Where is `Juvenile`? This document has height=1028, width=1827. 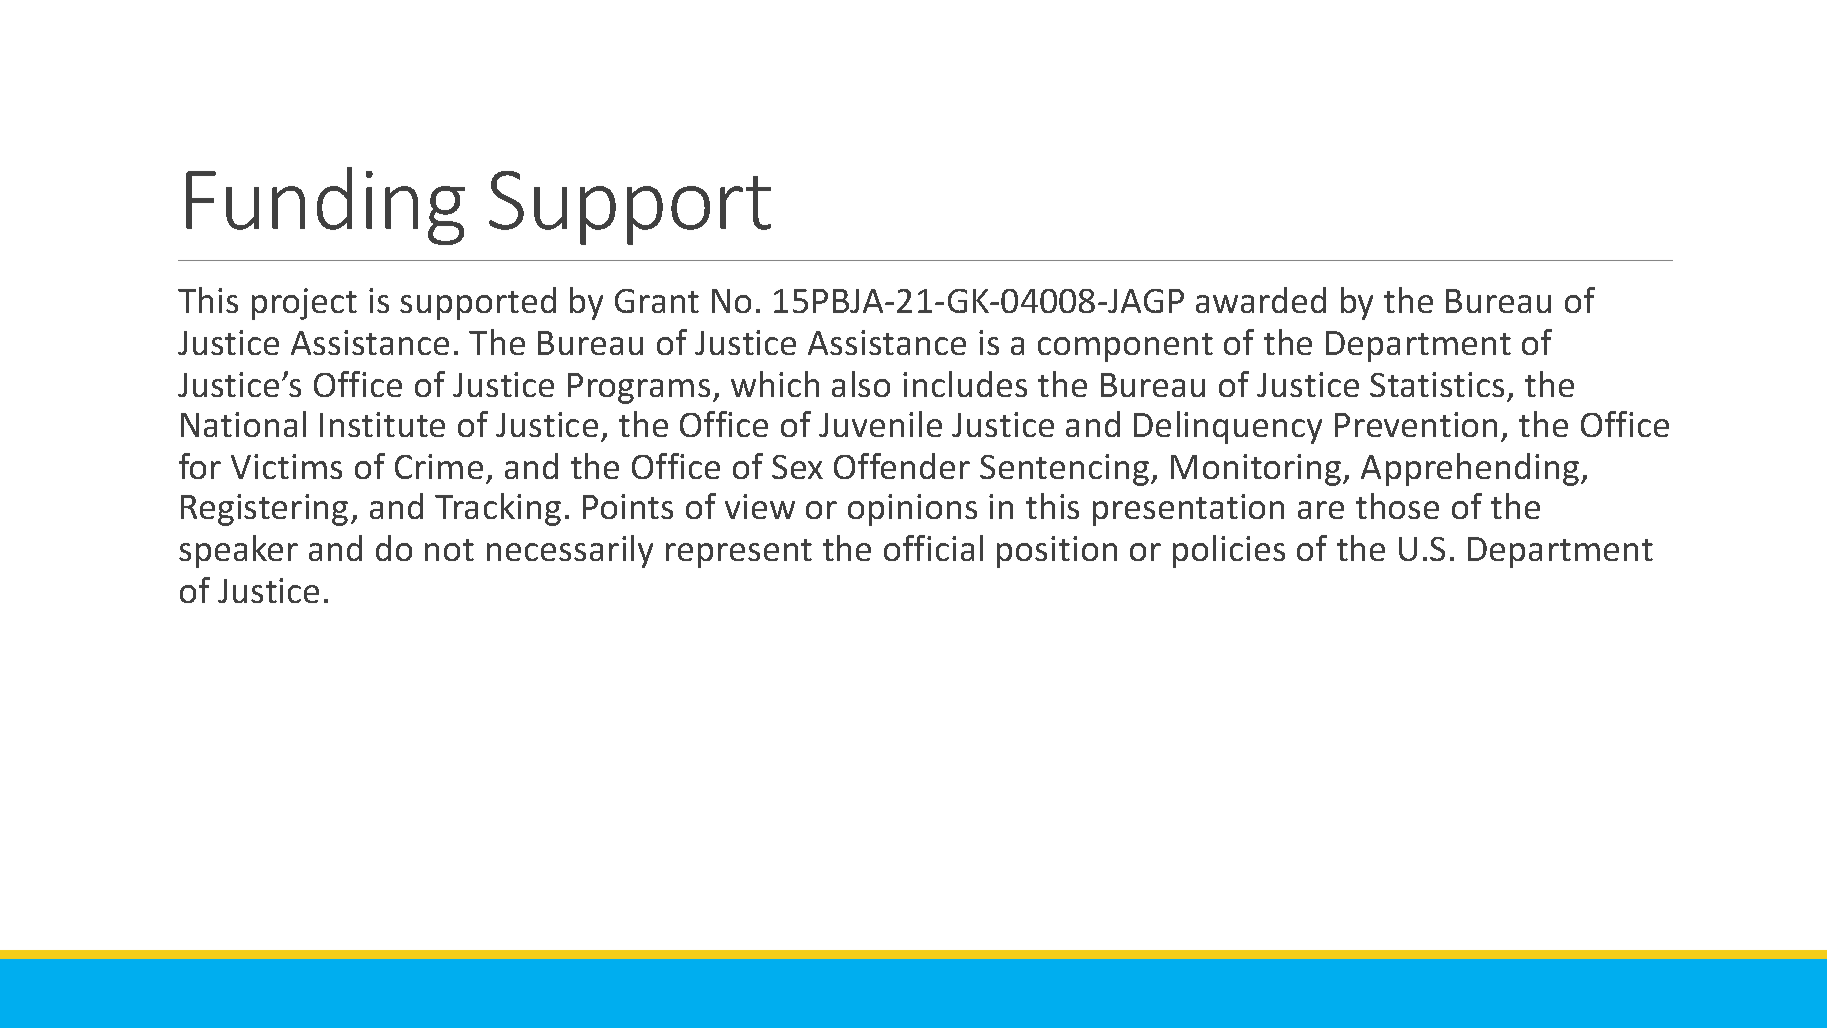 Juvenile is located at coordinates (880, 424).
